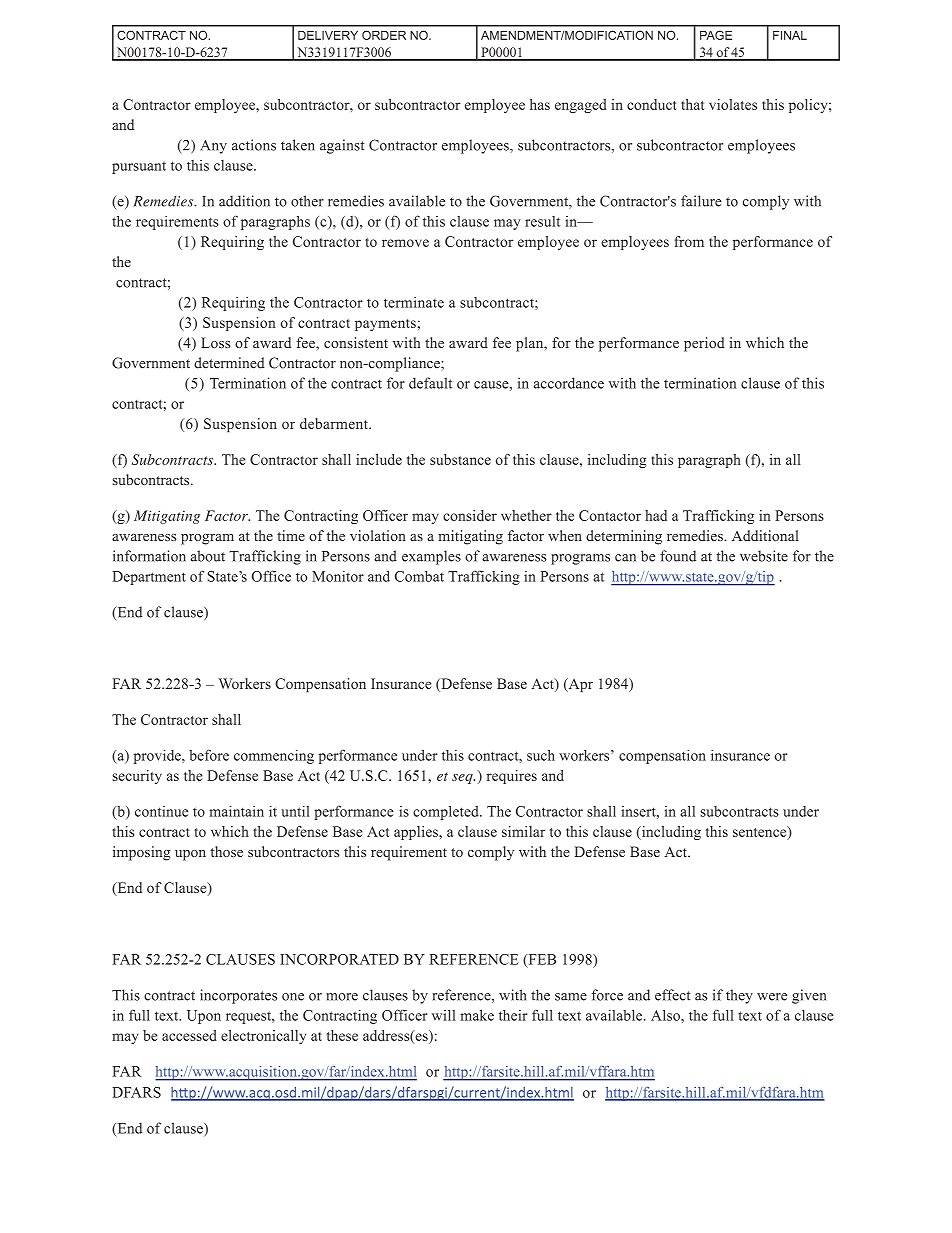  I want to click on has, so click(540, 104).
